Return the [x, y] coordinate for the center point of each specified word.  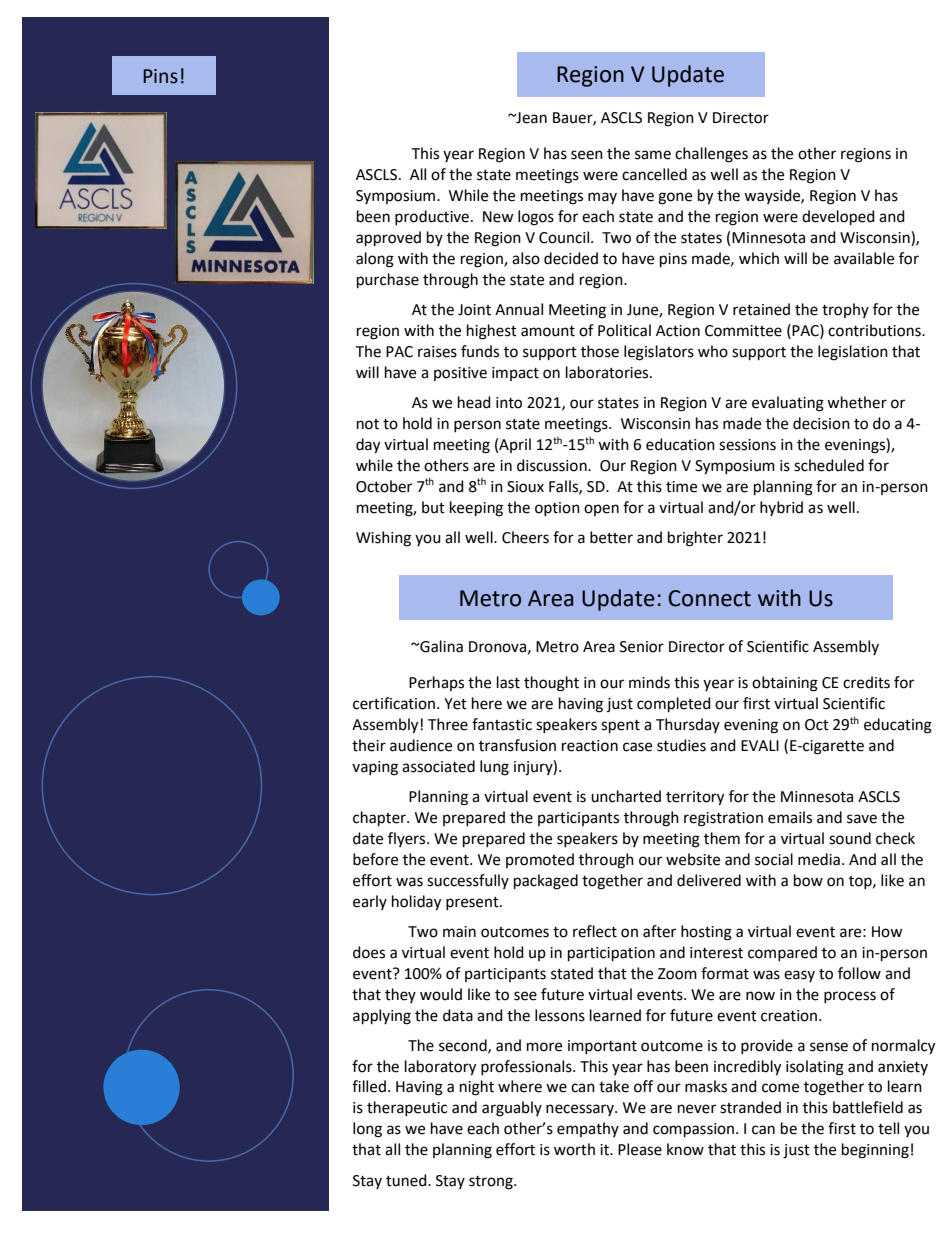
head [474, 402]
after [659, 931]
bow [808, 880]
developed [838, 218]
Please [640, 1149]
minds [649, 682]
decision [821, 423]
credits [866, 682]
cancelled [654, 174]
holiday [416, 903]
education [680, 444]
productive [433, 217]
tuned [407, 1180]
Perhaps [436, 683]
